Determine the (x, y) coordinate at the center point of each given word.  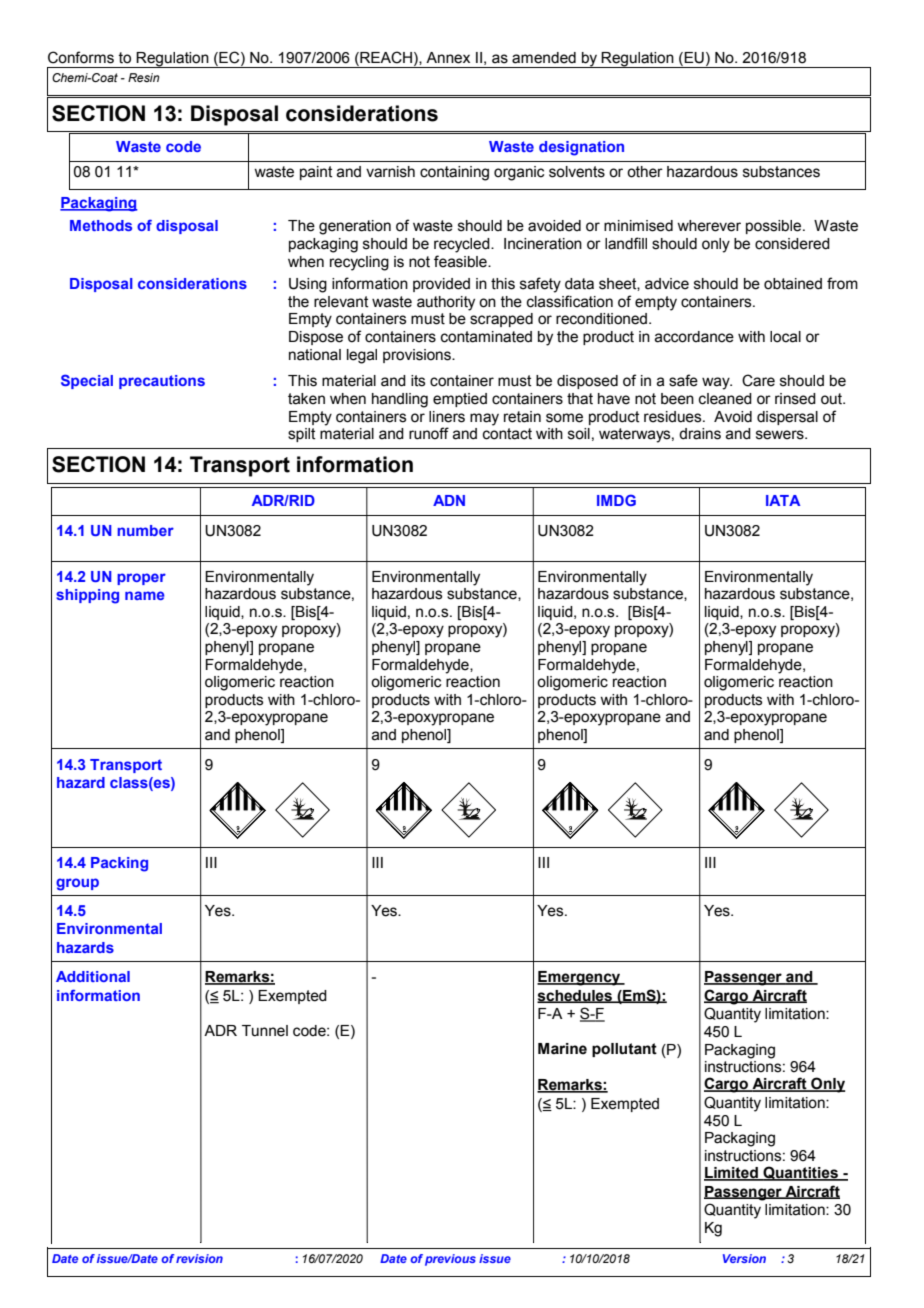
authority (446, 303)
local (785, 337)
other (645, 172)
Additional (93, 976)
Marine (562, 1049)
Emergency (580, 978)
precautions (162, 382)
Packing (119, 864)
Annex (448, 58)
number (145, 530)
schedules (575, 996)
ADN (449, 500)
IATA (783, 500)
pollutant (624, 1050)
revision (199, 1258)
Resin (144, 77)
